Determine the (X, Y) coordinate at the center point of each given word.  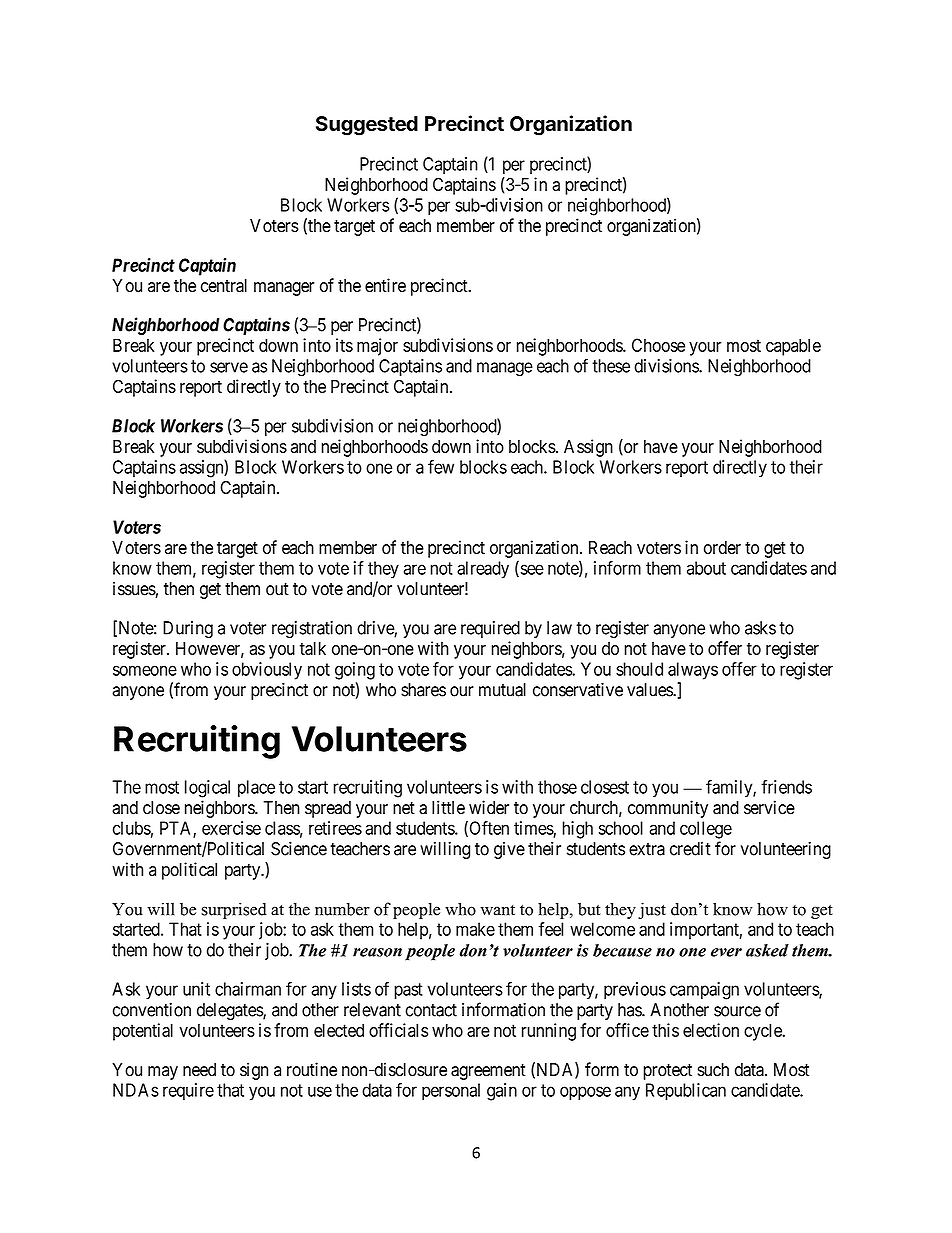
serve (229, 367)
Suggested (367, 126)
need (199, 1070)
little (448, 807)
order (722, 548)
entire (385, 285)
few (441, 467)
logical (207, 789)
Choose (658, 345)
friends (786, 787)
